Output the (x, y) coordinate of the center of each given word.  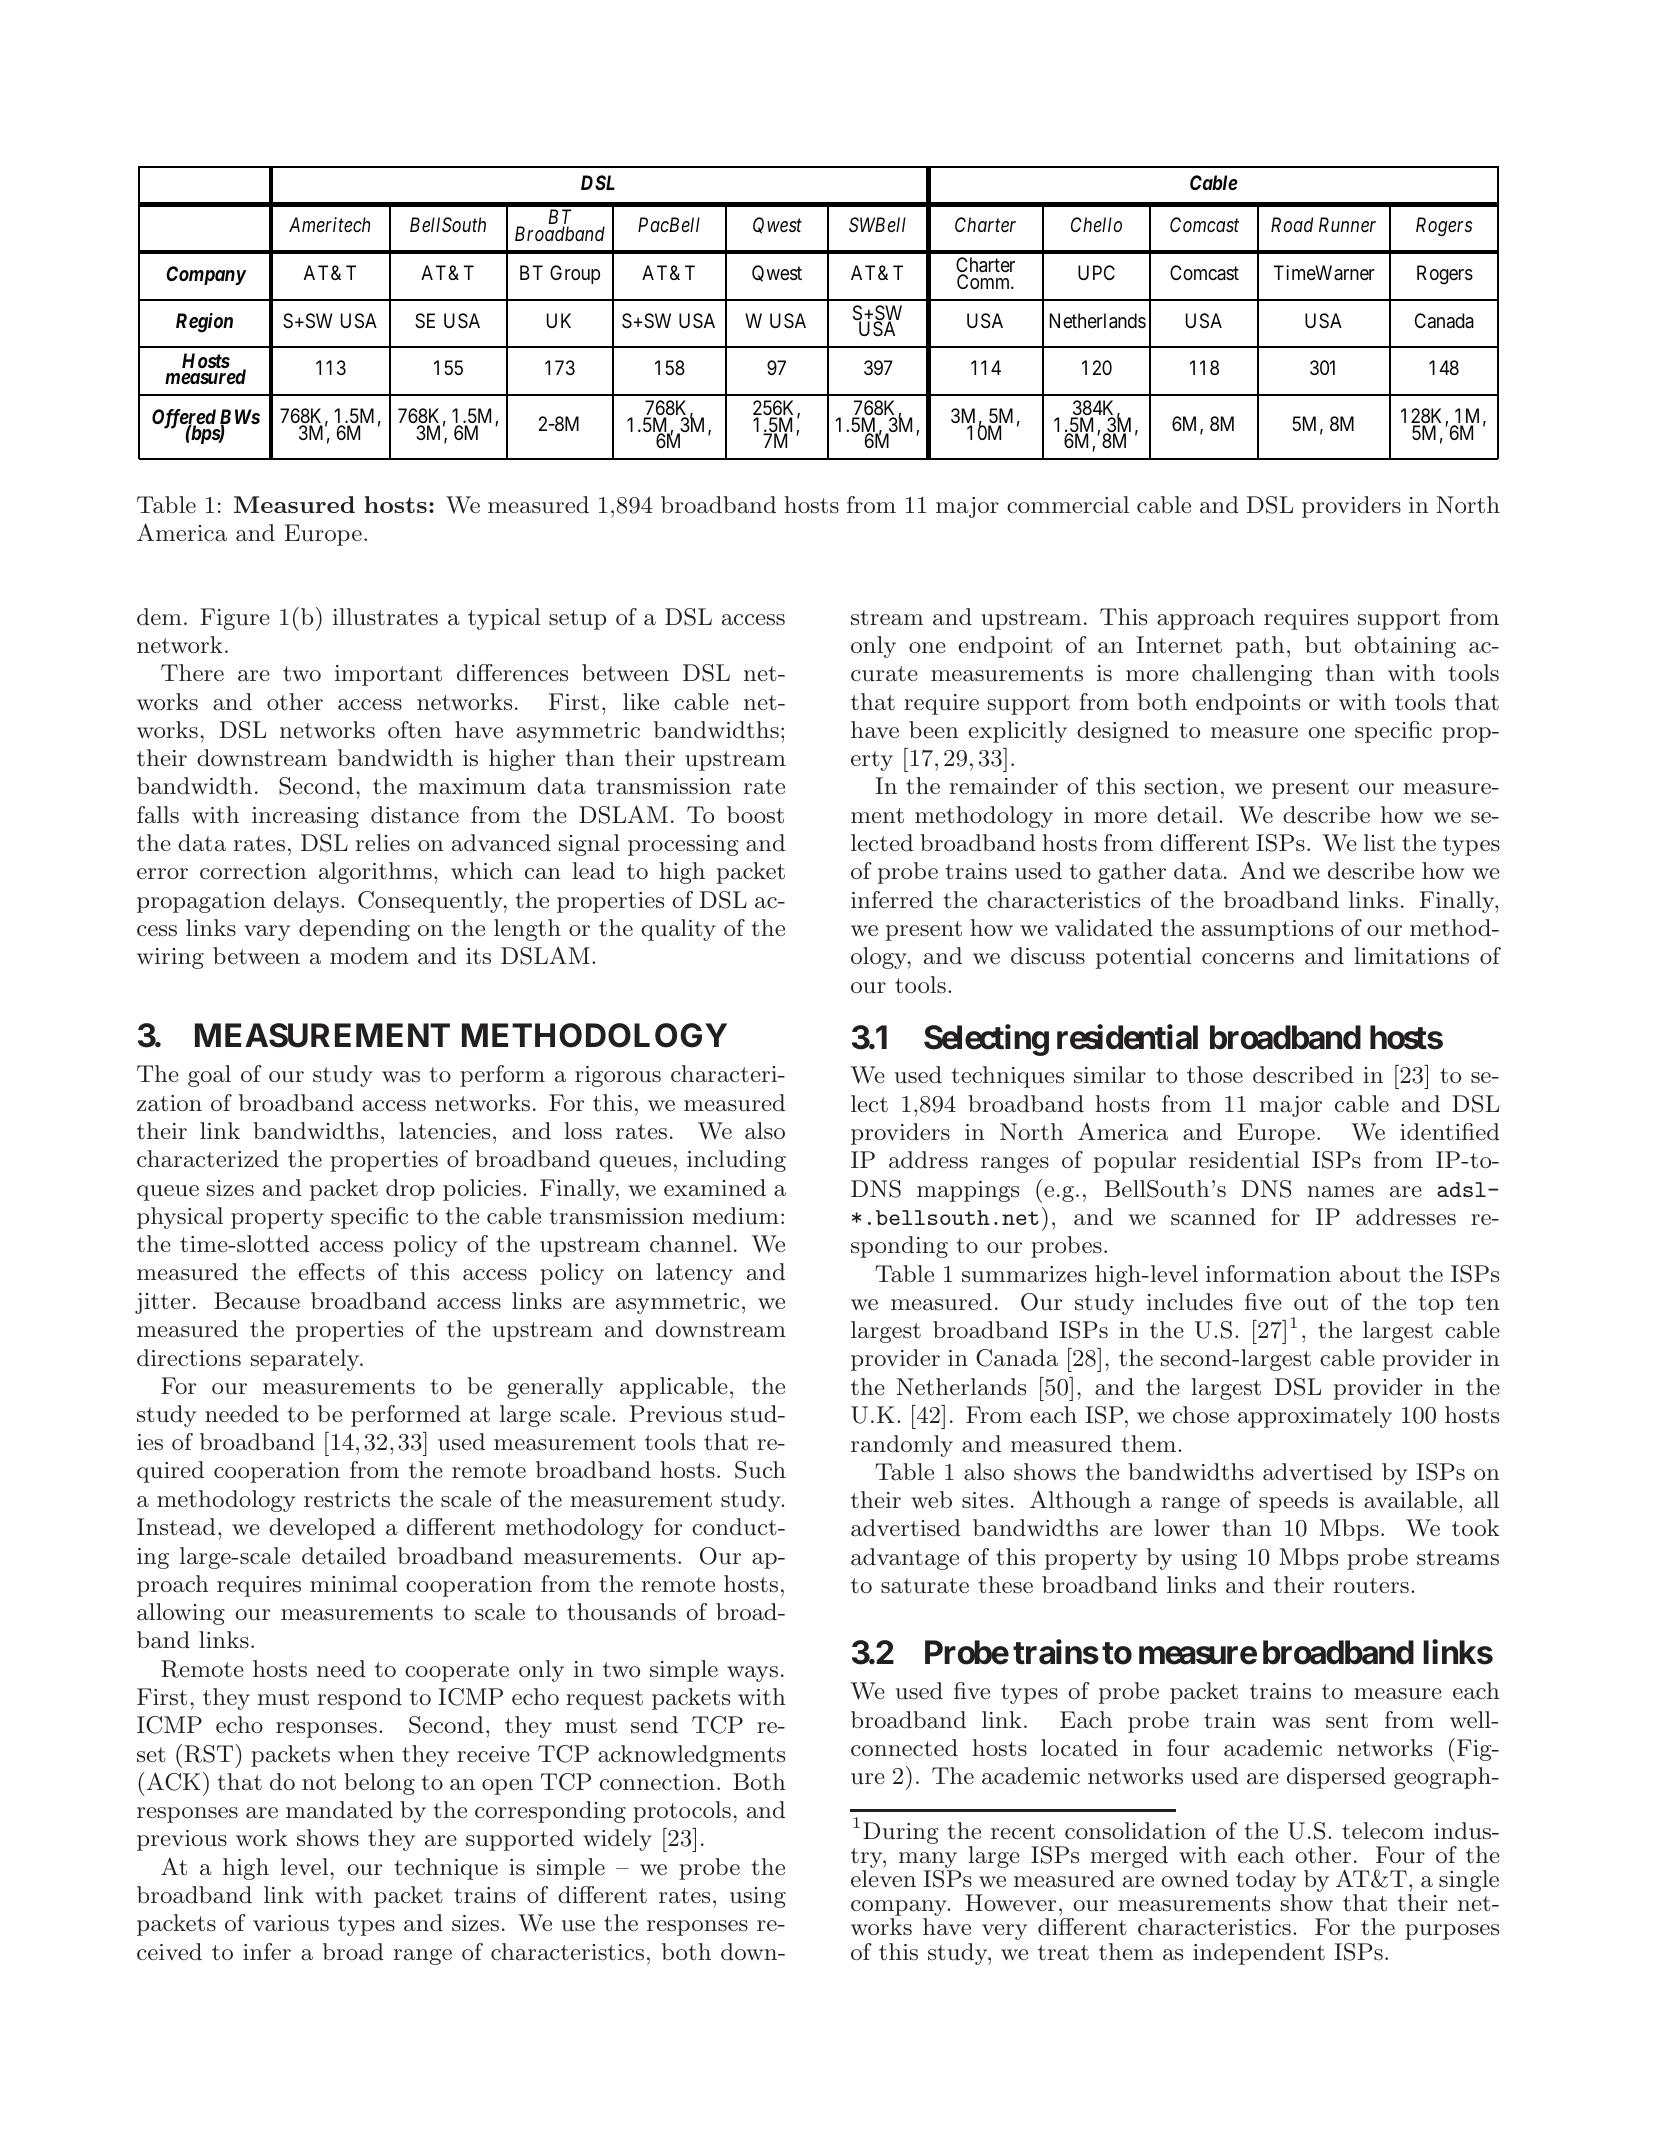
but (1323, 644)
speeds (1293, 1502)
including (736, 1161)
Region (204, 323)
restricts (347, 1499)
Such (760, 1470)
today (1266, 1882)
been (933, 729)
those (1215, 1075)
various (291, 1923)
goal (209, 1076)
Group (575, 274)
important (388, 675)
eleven (883, 1878)
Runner (1347, 224)
